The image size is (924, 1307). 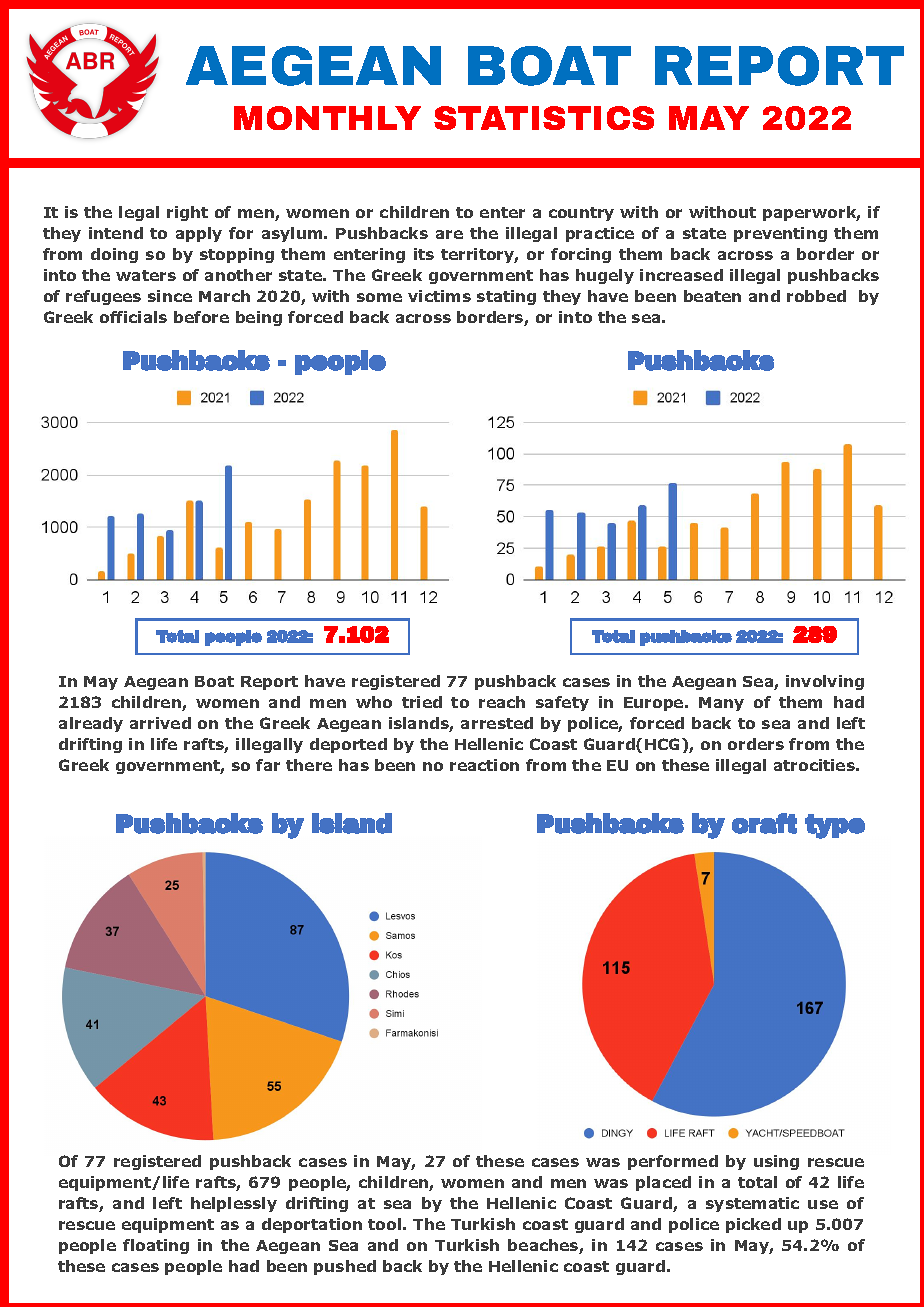 What do you see at coordinates (544, 118) in the screenshot?
I see `STATISTICS` at bounding box center [544, 118].
